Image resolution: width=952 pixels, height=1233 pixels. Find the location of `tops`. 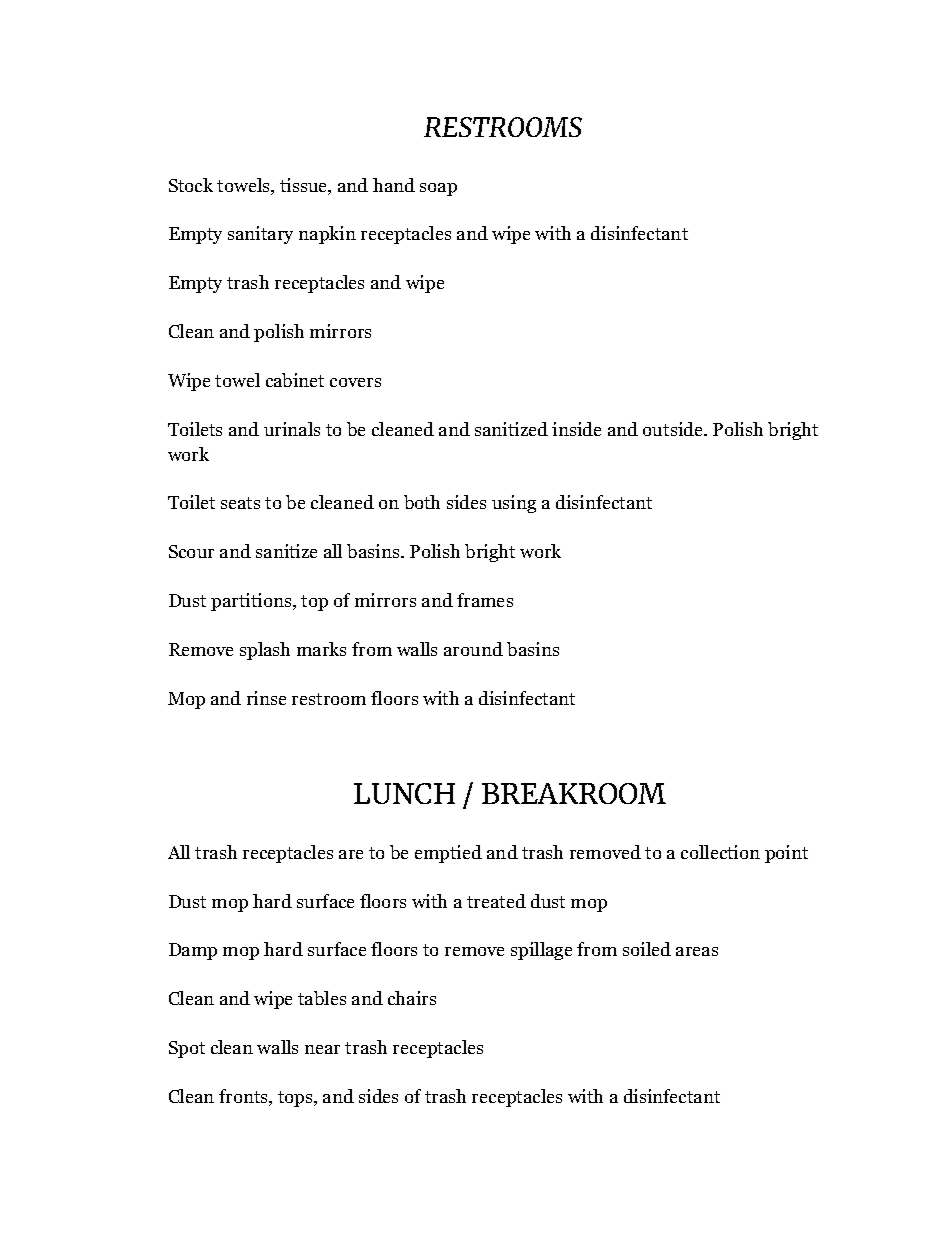

tops is located at coordinates (296, 1099).
